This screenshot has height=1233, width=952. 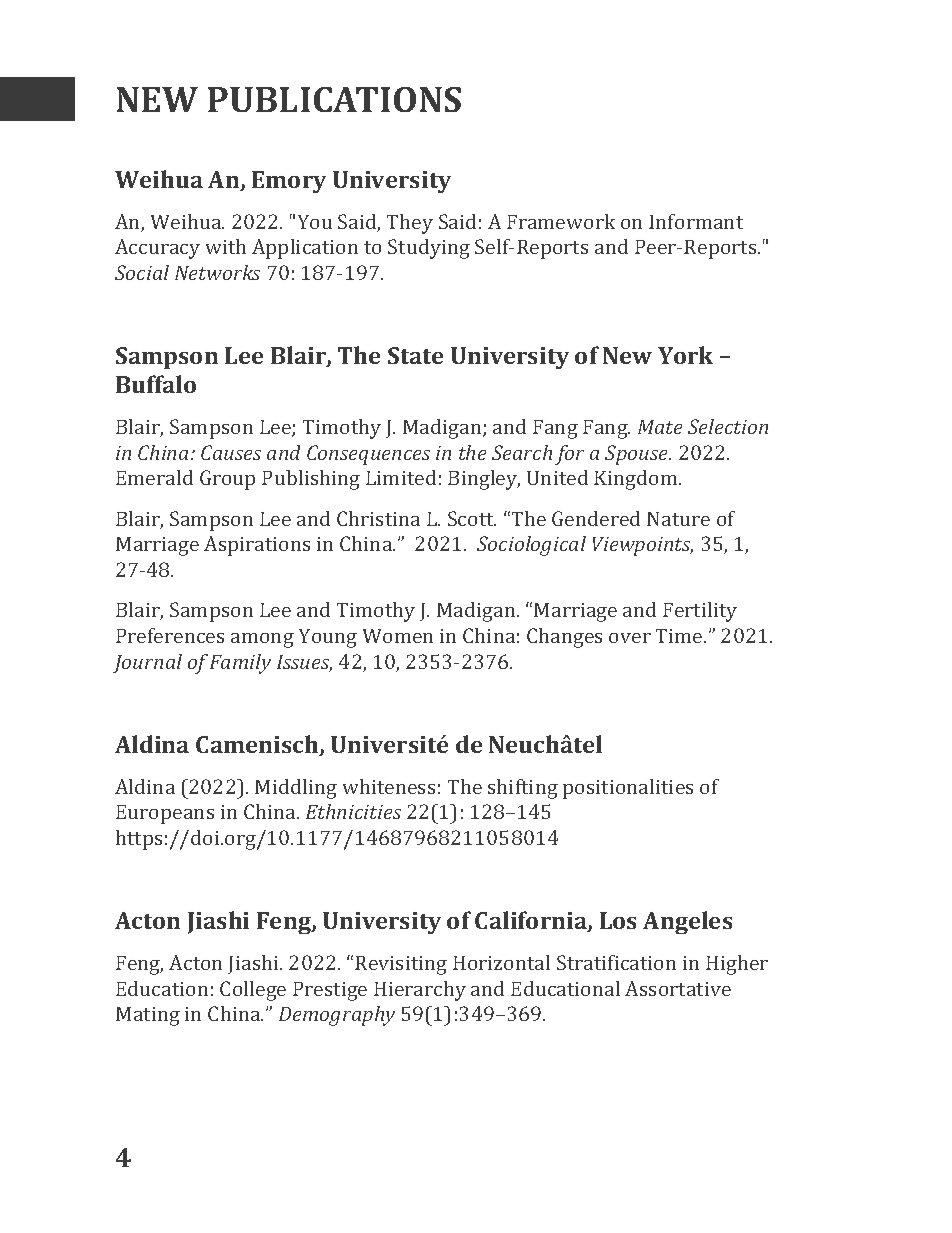 What do you see at coordinates (420, 991) in the screenshot?
I see `Hierarchy` at bounding box center [420, 991].
